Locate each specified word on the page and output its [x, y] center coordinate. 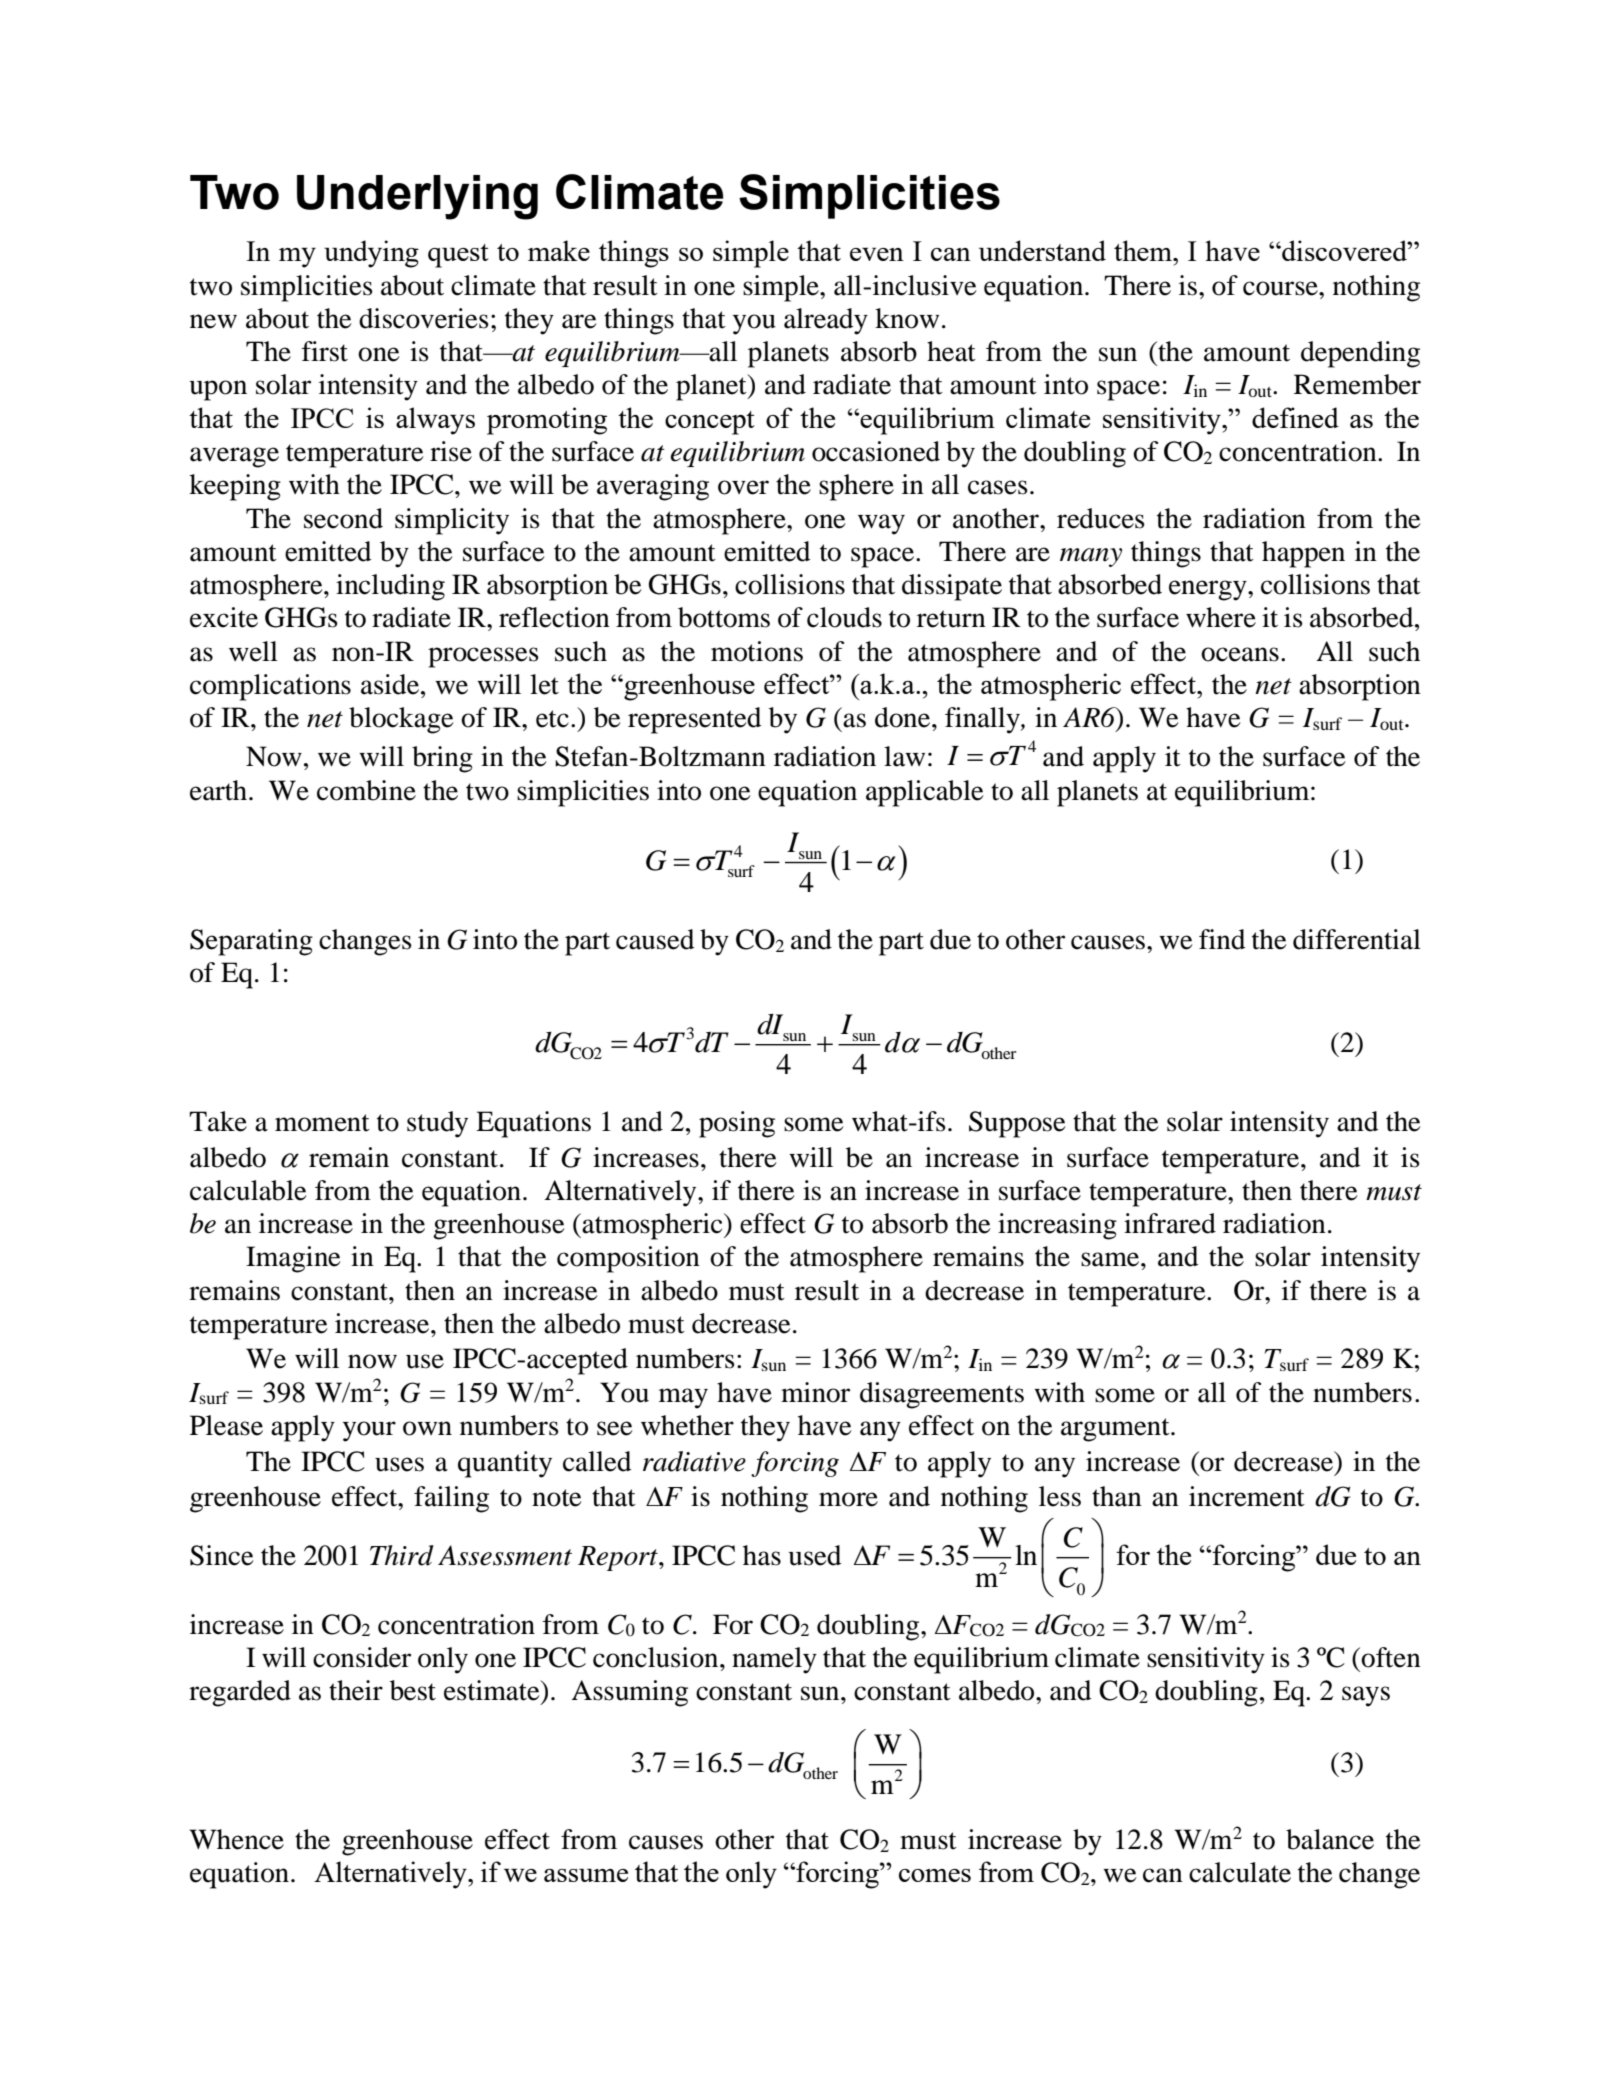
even [877, 254]
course [1281, 288]
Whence [236, 1839]
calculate [1240, 1872]
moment [322, 1123]
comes [935, 1875]
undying [371, 254]
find [1222, 939]
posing [737, 1124]
